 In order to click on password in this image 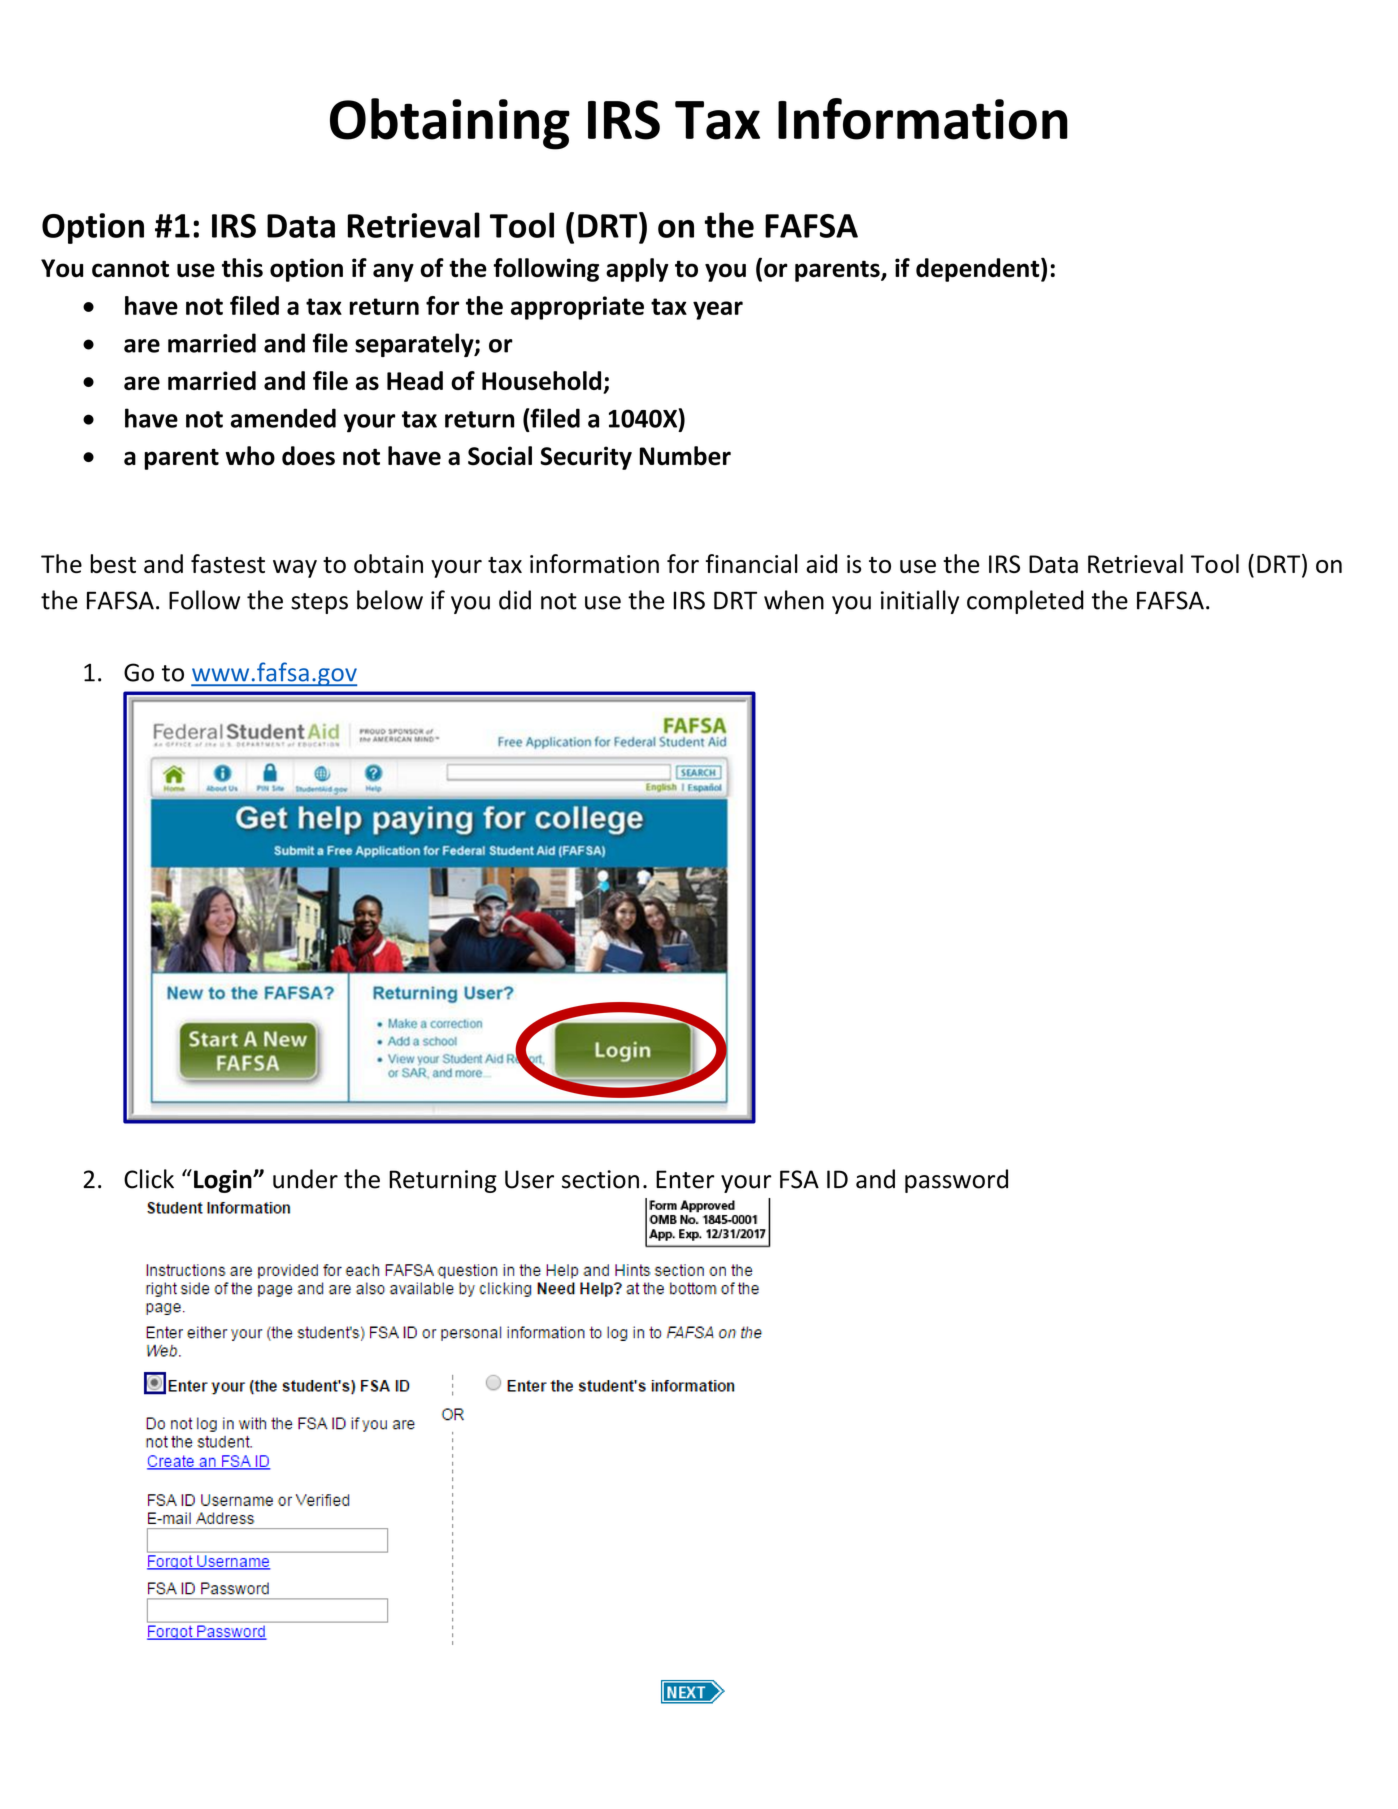, I will do `click(956, 1181)`.
